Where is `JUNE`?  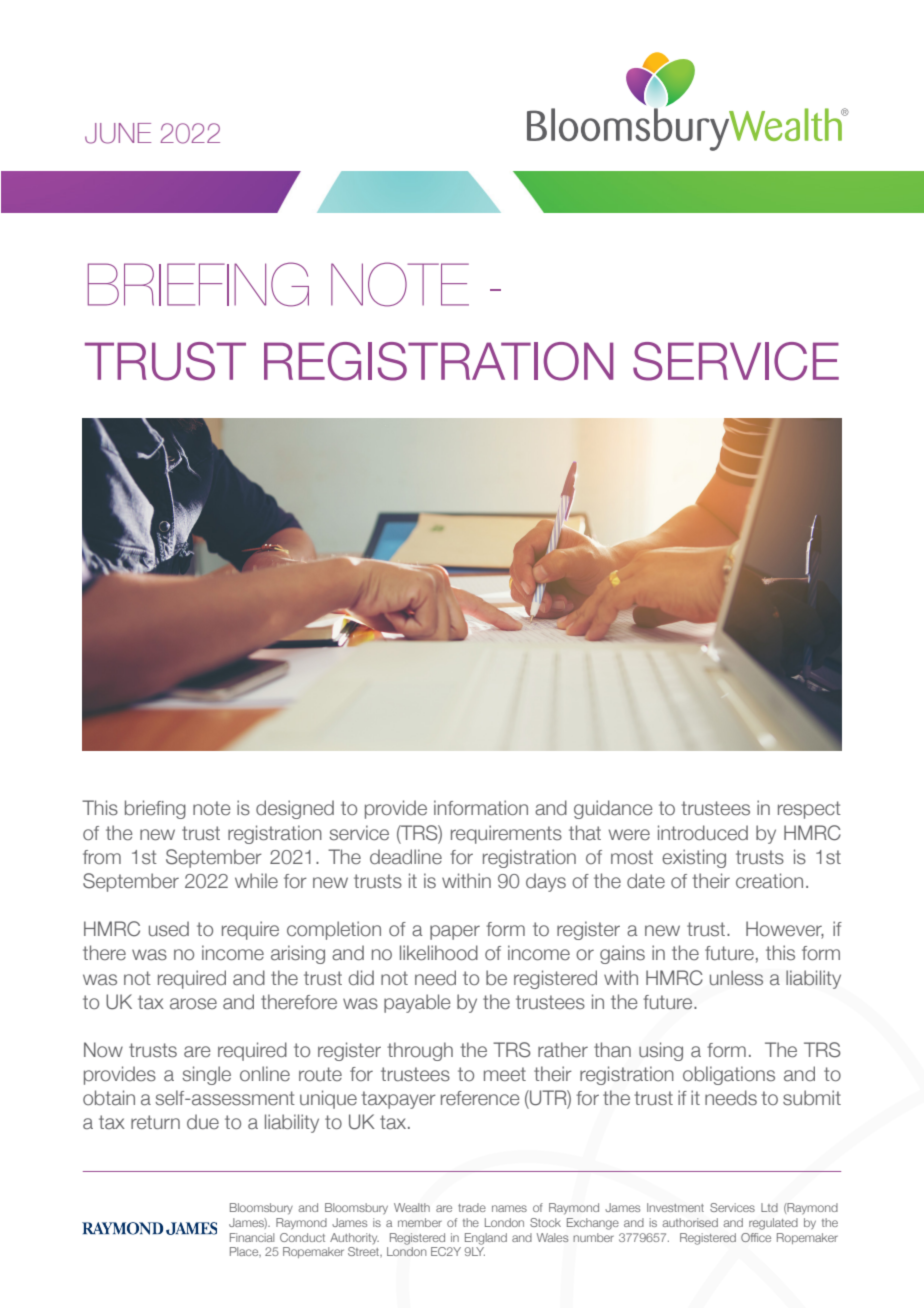 JUNE is located at coordinates (118, 133).
